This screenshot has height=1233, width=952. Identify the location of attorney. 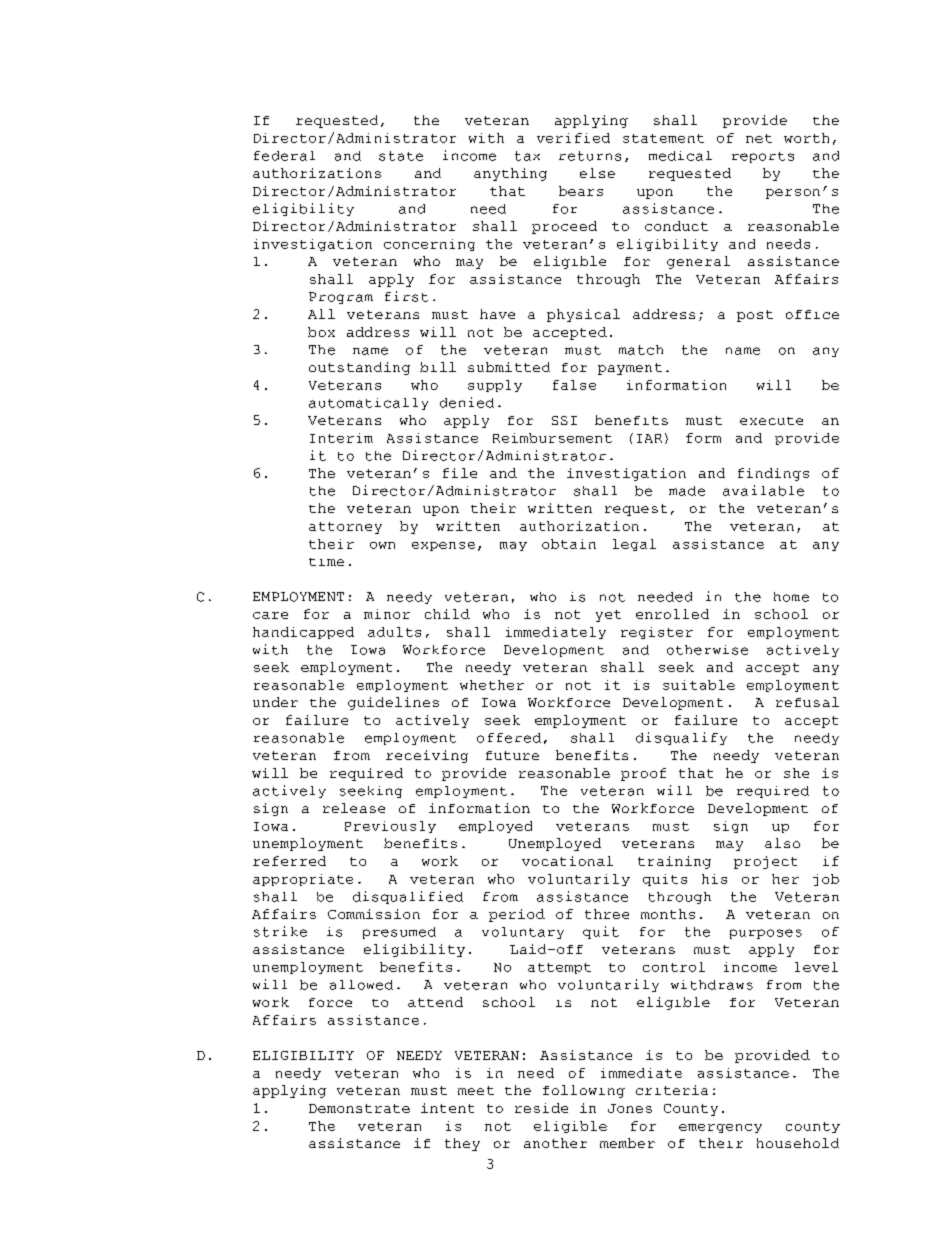
(345, 528).
